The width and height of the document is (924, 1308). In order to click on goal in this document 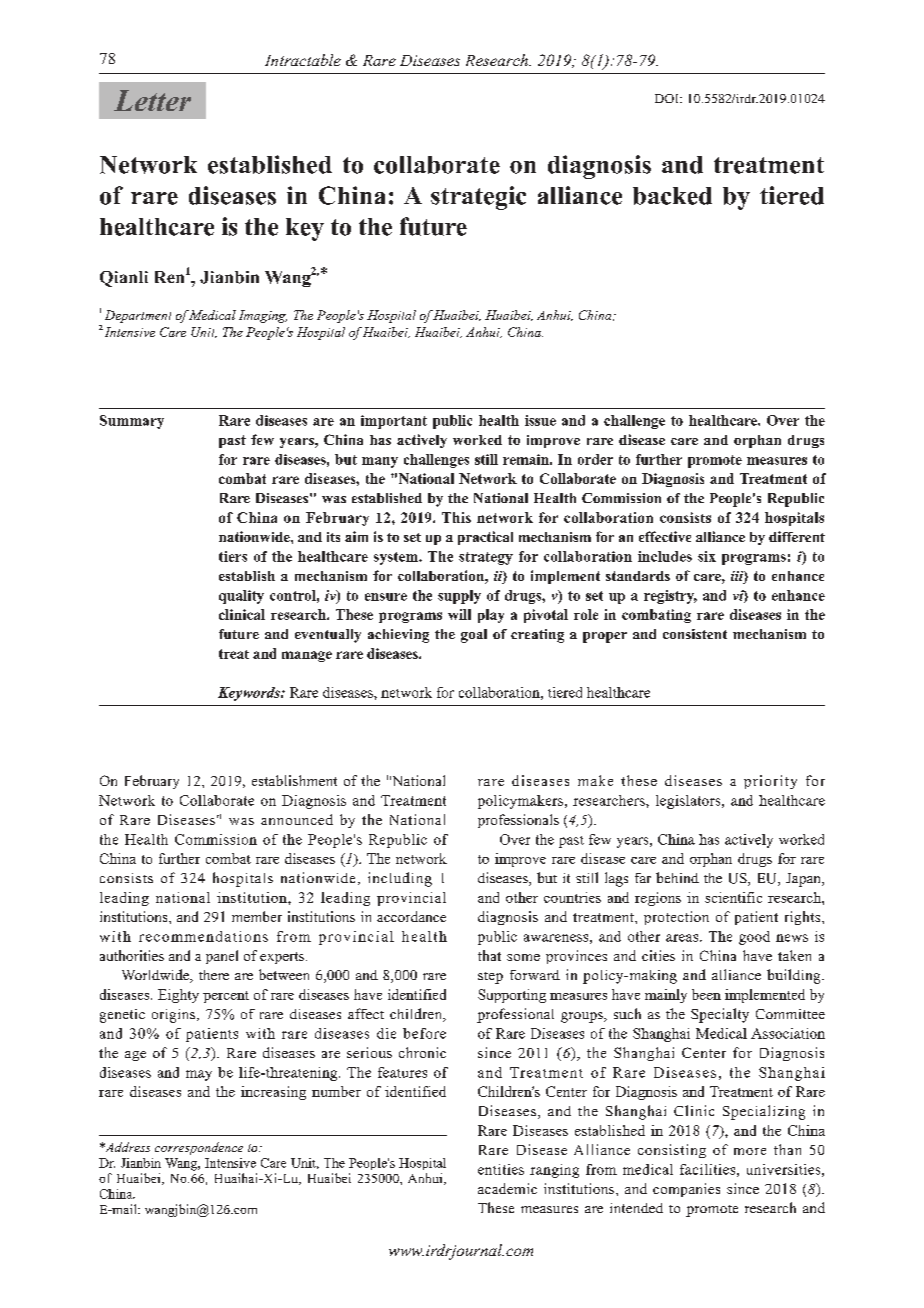, I will do `click(474, 636)`.
